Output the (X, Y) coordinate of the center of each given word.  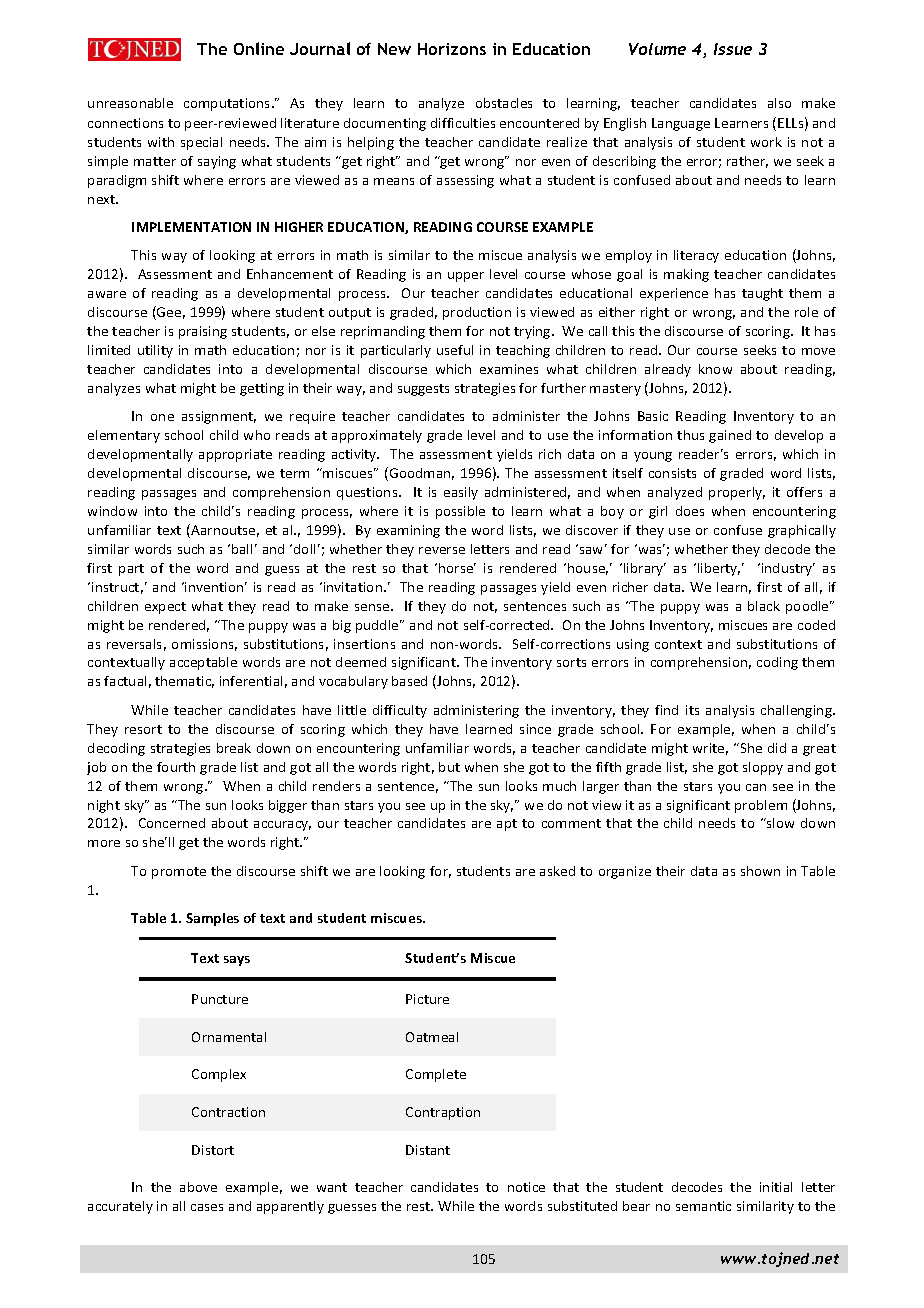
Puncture (220, 999)
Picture (427, 999)
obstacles (504, 103)
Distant (428, 1150)
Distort (213, 1150)
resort (143, 729)
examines (509, 369)
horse (457, 568)
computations (228, 104)
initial (776, 1187)
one (162, 417)
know (715, 369)
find (666, 710)
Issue (733, 49)
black (764, 606)
